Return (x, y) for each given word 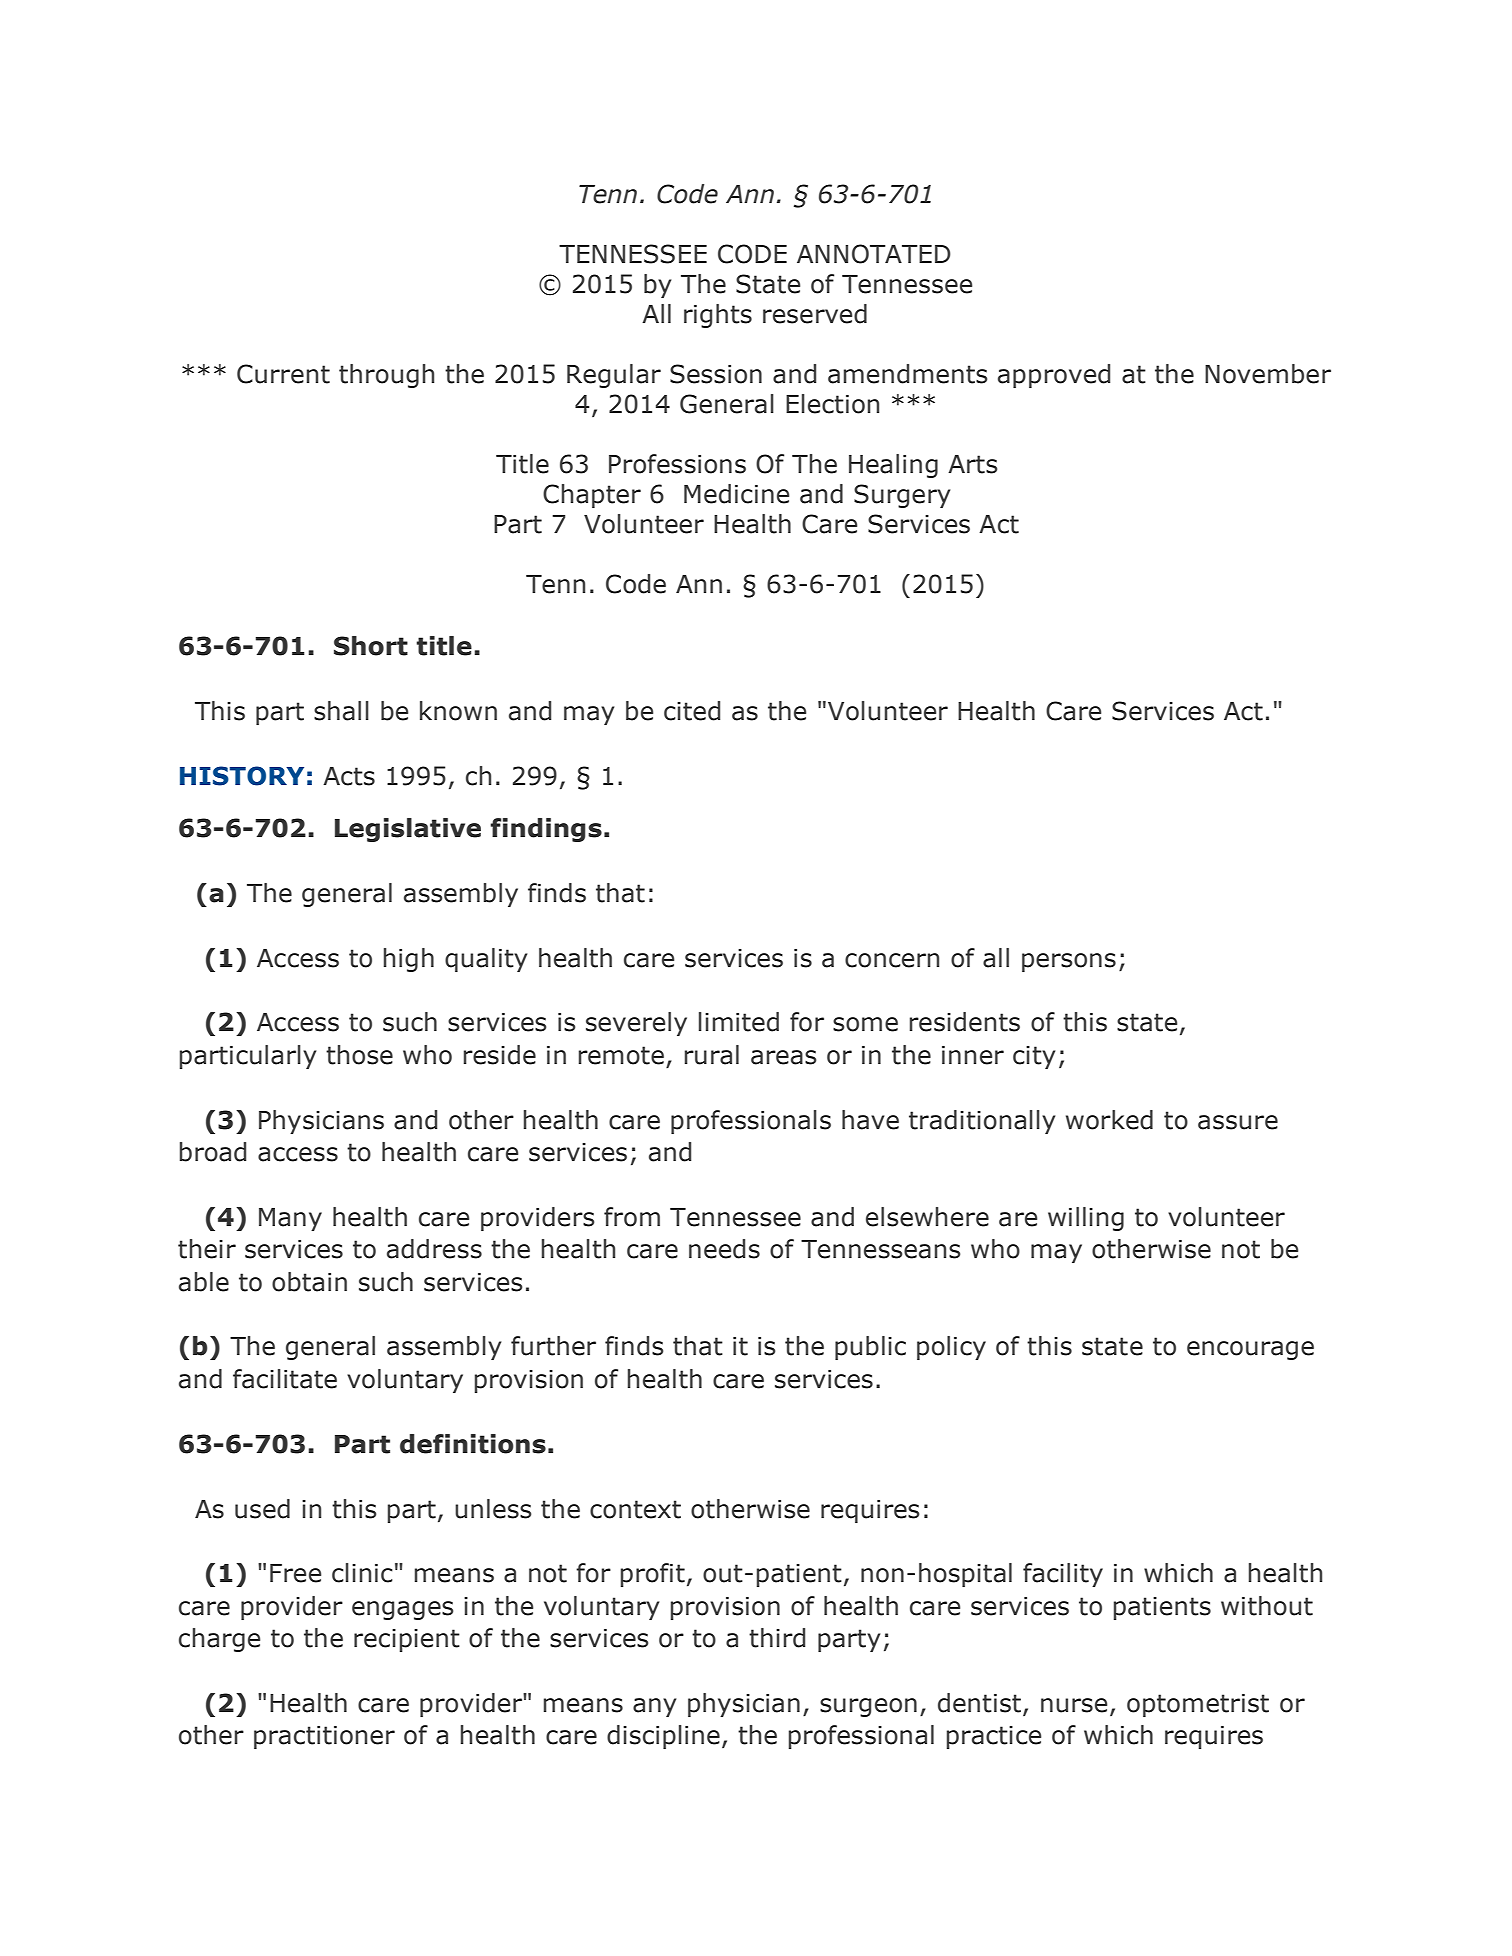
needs (724, 1249)
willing (1086, 1219)
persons (1069, 962)
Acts (349, 776)
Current (283, 374)
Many (290, 1219)
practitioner (324, 1737)
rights (718, 316)
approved (1054, 376)
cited (692, 711)
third (777, 1638)
